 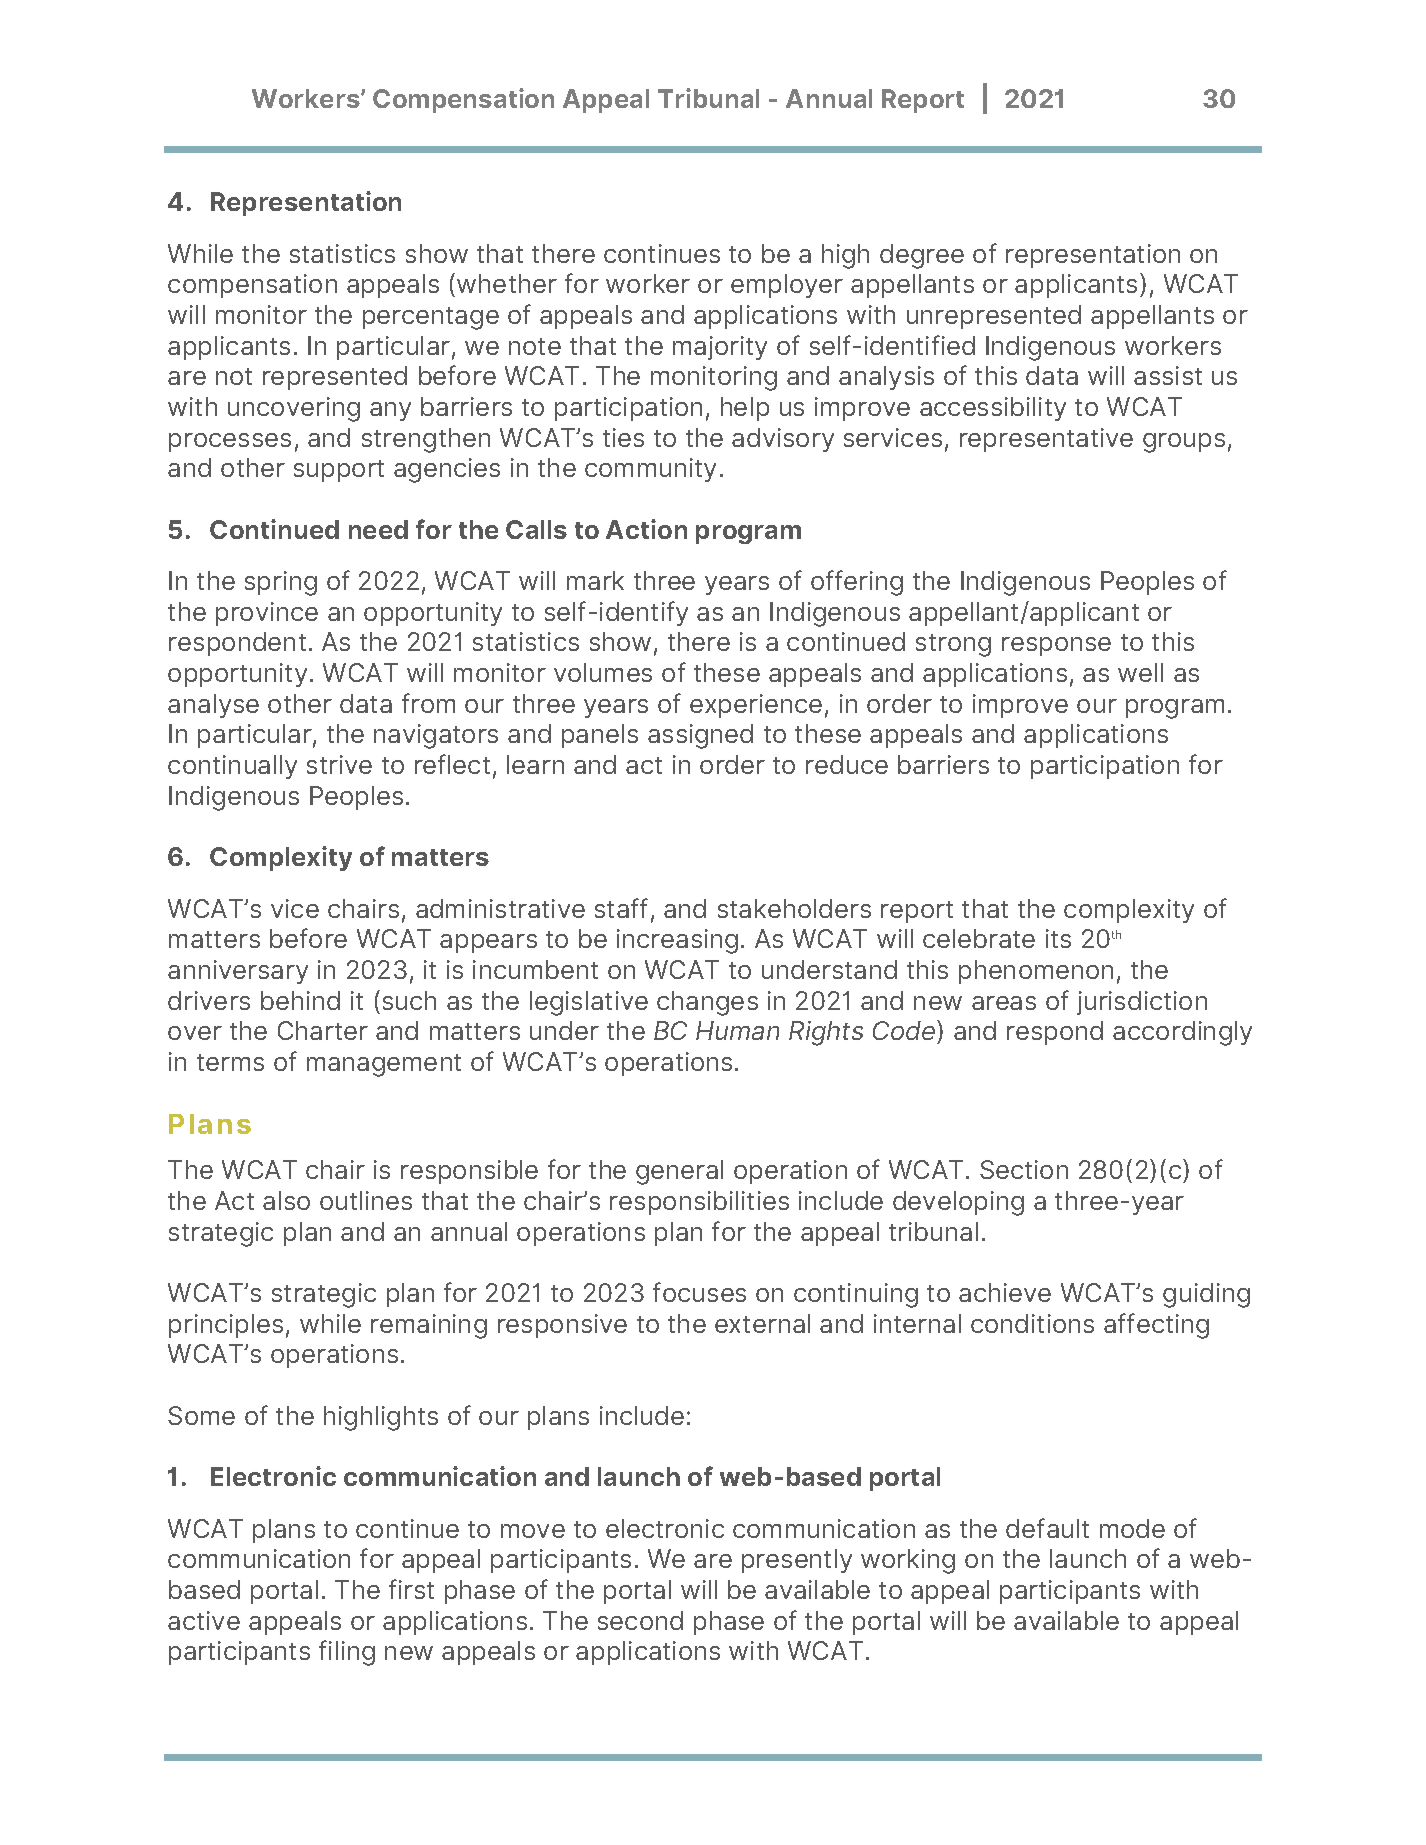 I want to click on majority, so click(x=720, y=348).
